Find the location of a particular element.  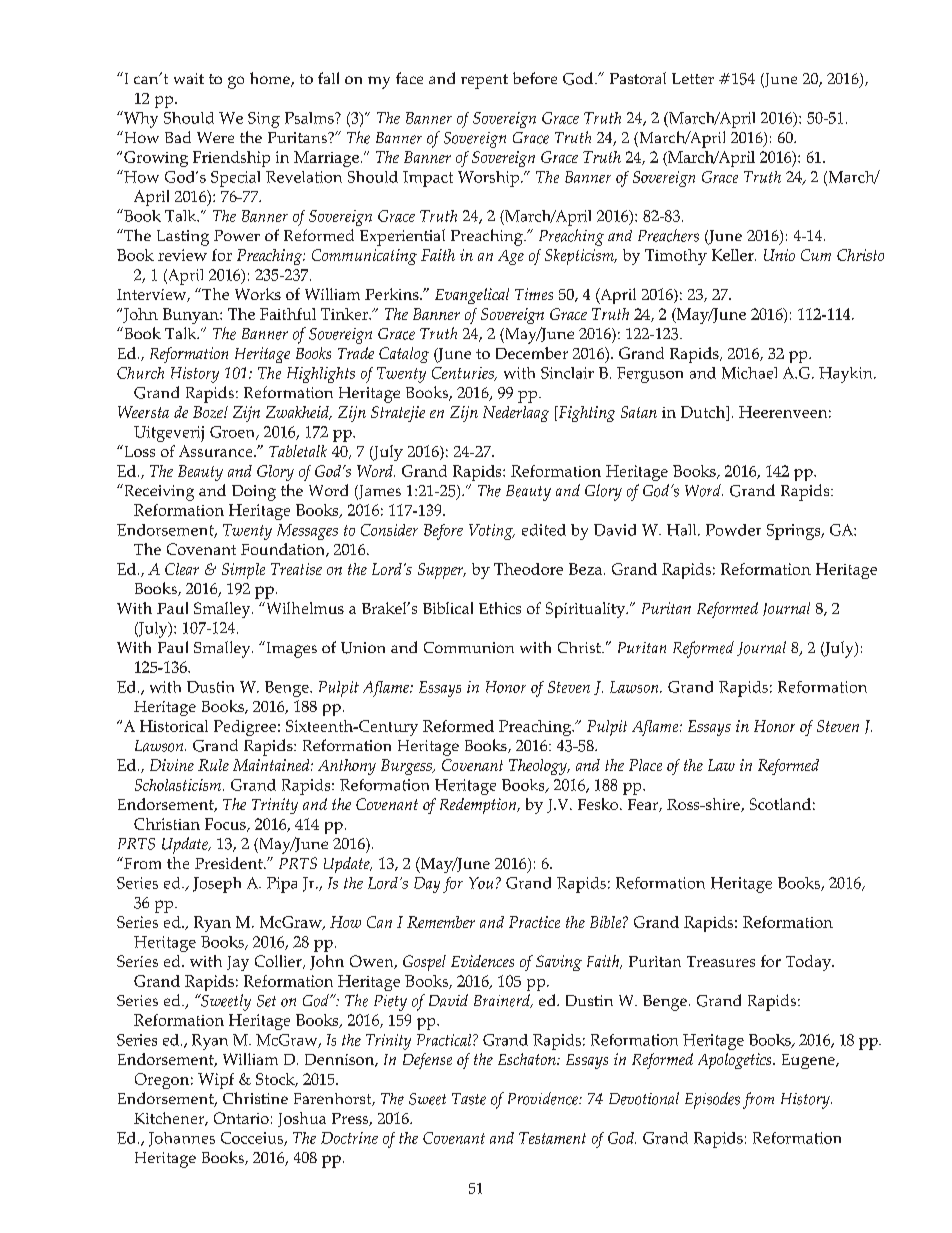

Redemption is located at coordinates (479, 806).
